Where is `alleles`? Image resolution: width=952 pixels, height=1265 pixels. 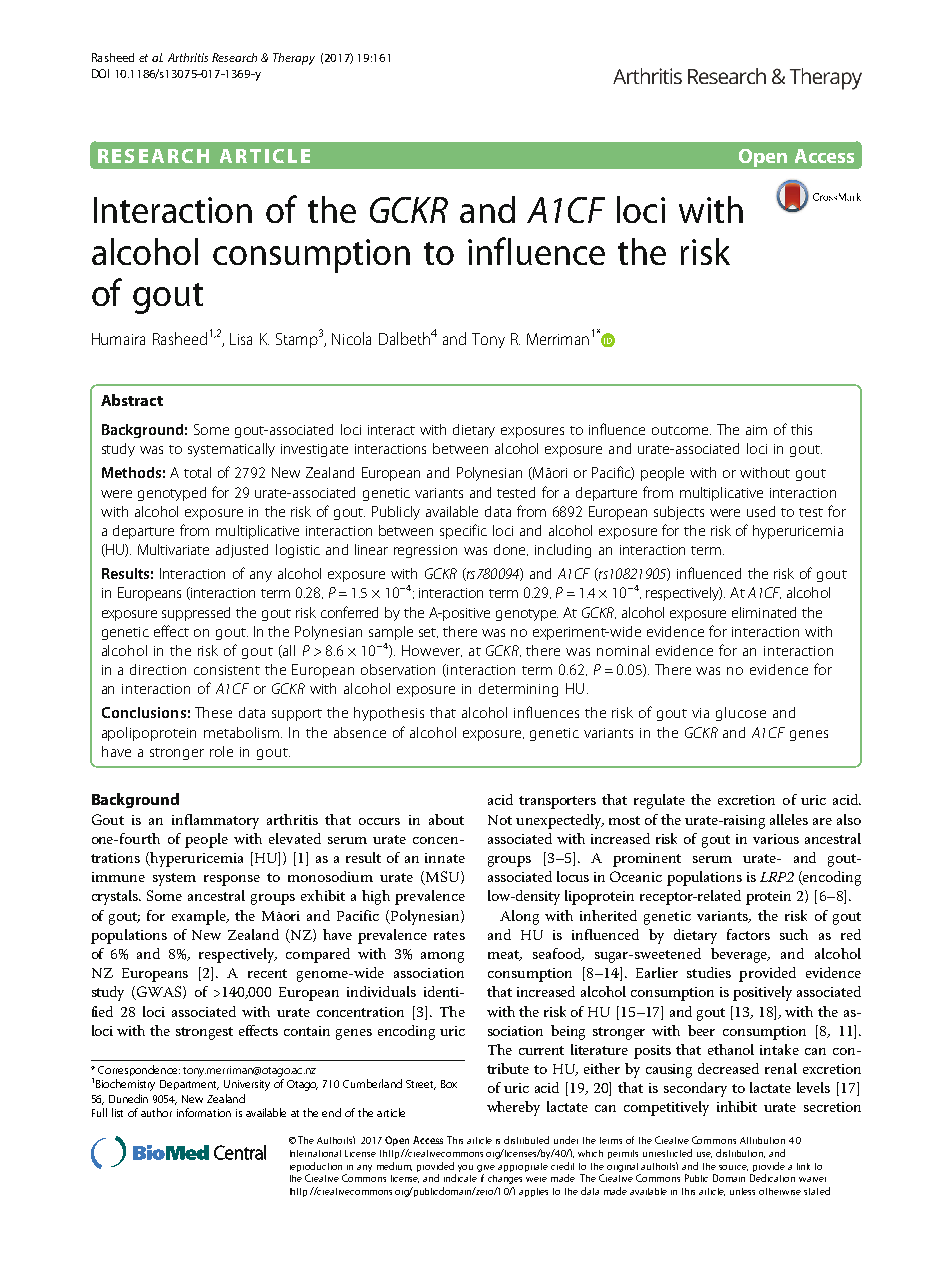
alleles is located at coordinates (789, 819).
